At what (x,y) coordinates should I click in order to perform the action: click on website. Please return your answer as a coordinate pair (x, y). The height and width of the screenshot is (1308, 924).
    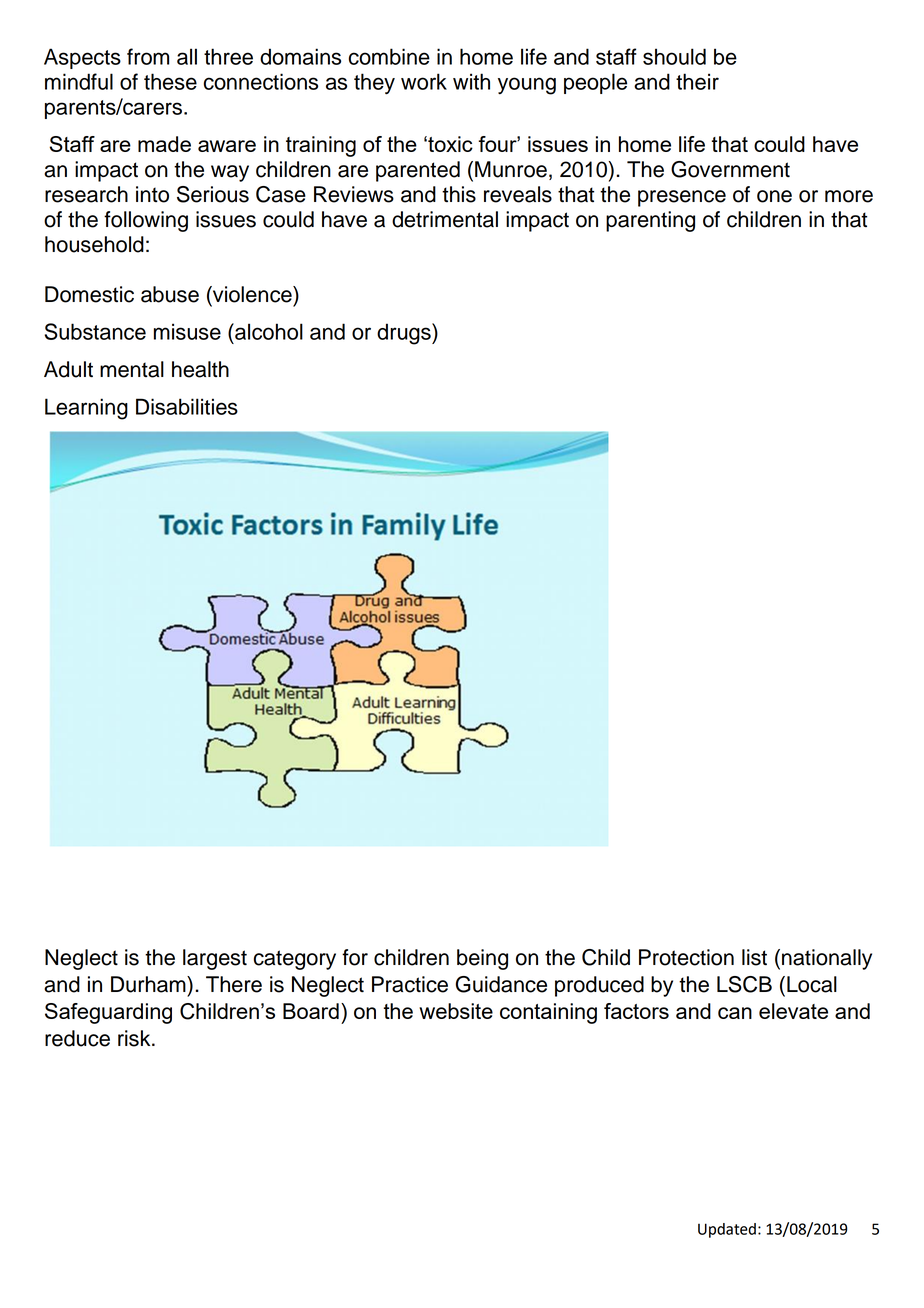
    Looking at the image, I should click on (456, 1011).
